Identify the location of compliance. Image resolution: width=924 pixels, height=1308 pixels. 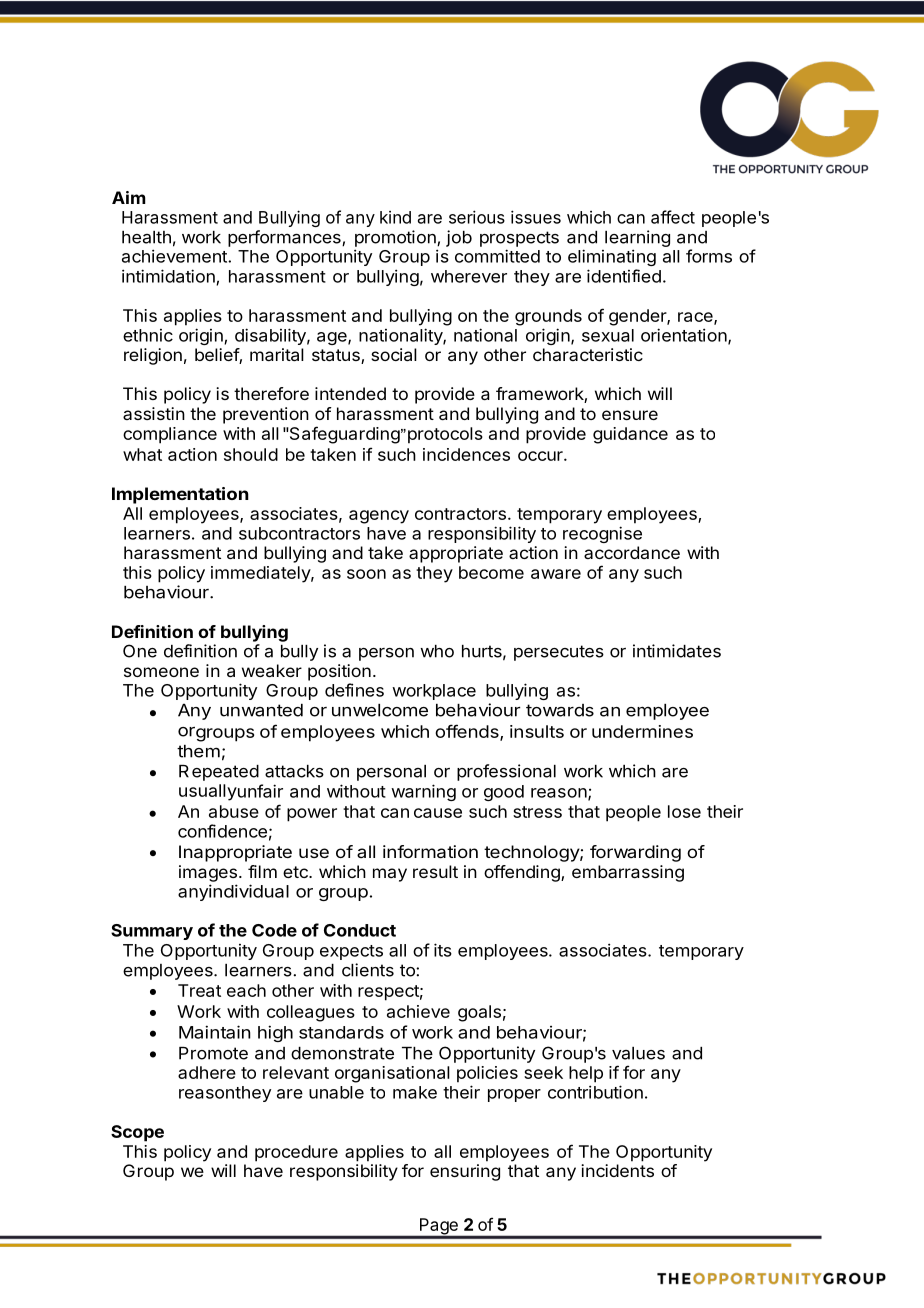
(170, 435).
